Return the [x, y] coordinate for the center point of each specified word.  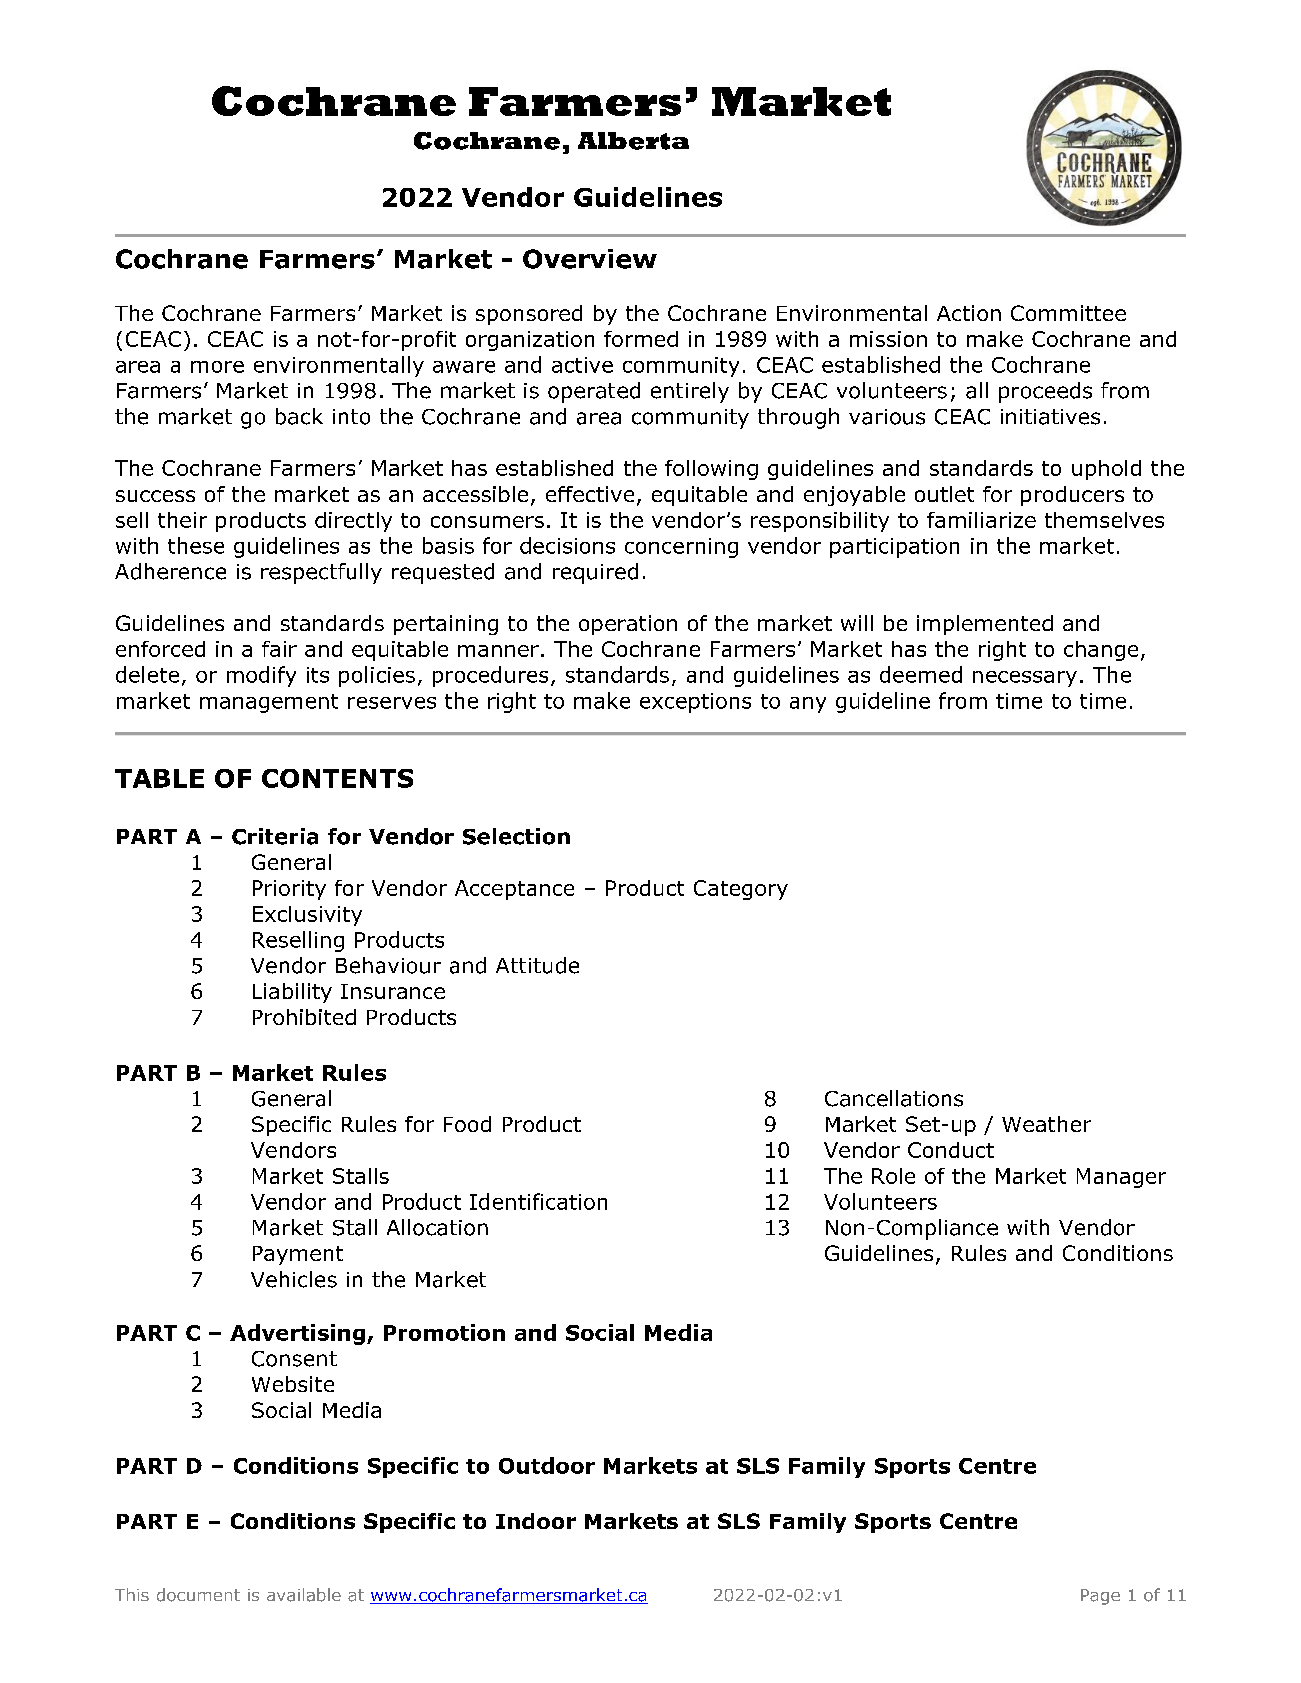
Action [969, 313]
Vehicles [294, 1279]
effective [590, 494]
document [198, 1595]
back [299, 416]
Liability [292, 993]
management [269, 703]
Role [893, 1176]
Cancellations [894, 1098]
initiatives [1050, 417]
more [217, 367]
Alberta [633, 141]
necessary [1025, 679]
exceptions [695, 703]
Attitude [537, 965]
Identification [538, 1201]
